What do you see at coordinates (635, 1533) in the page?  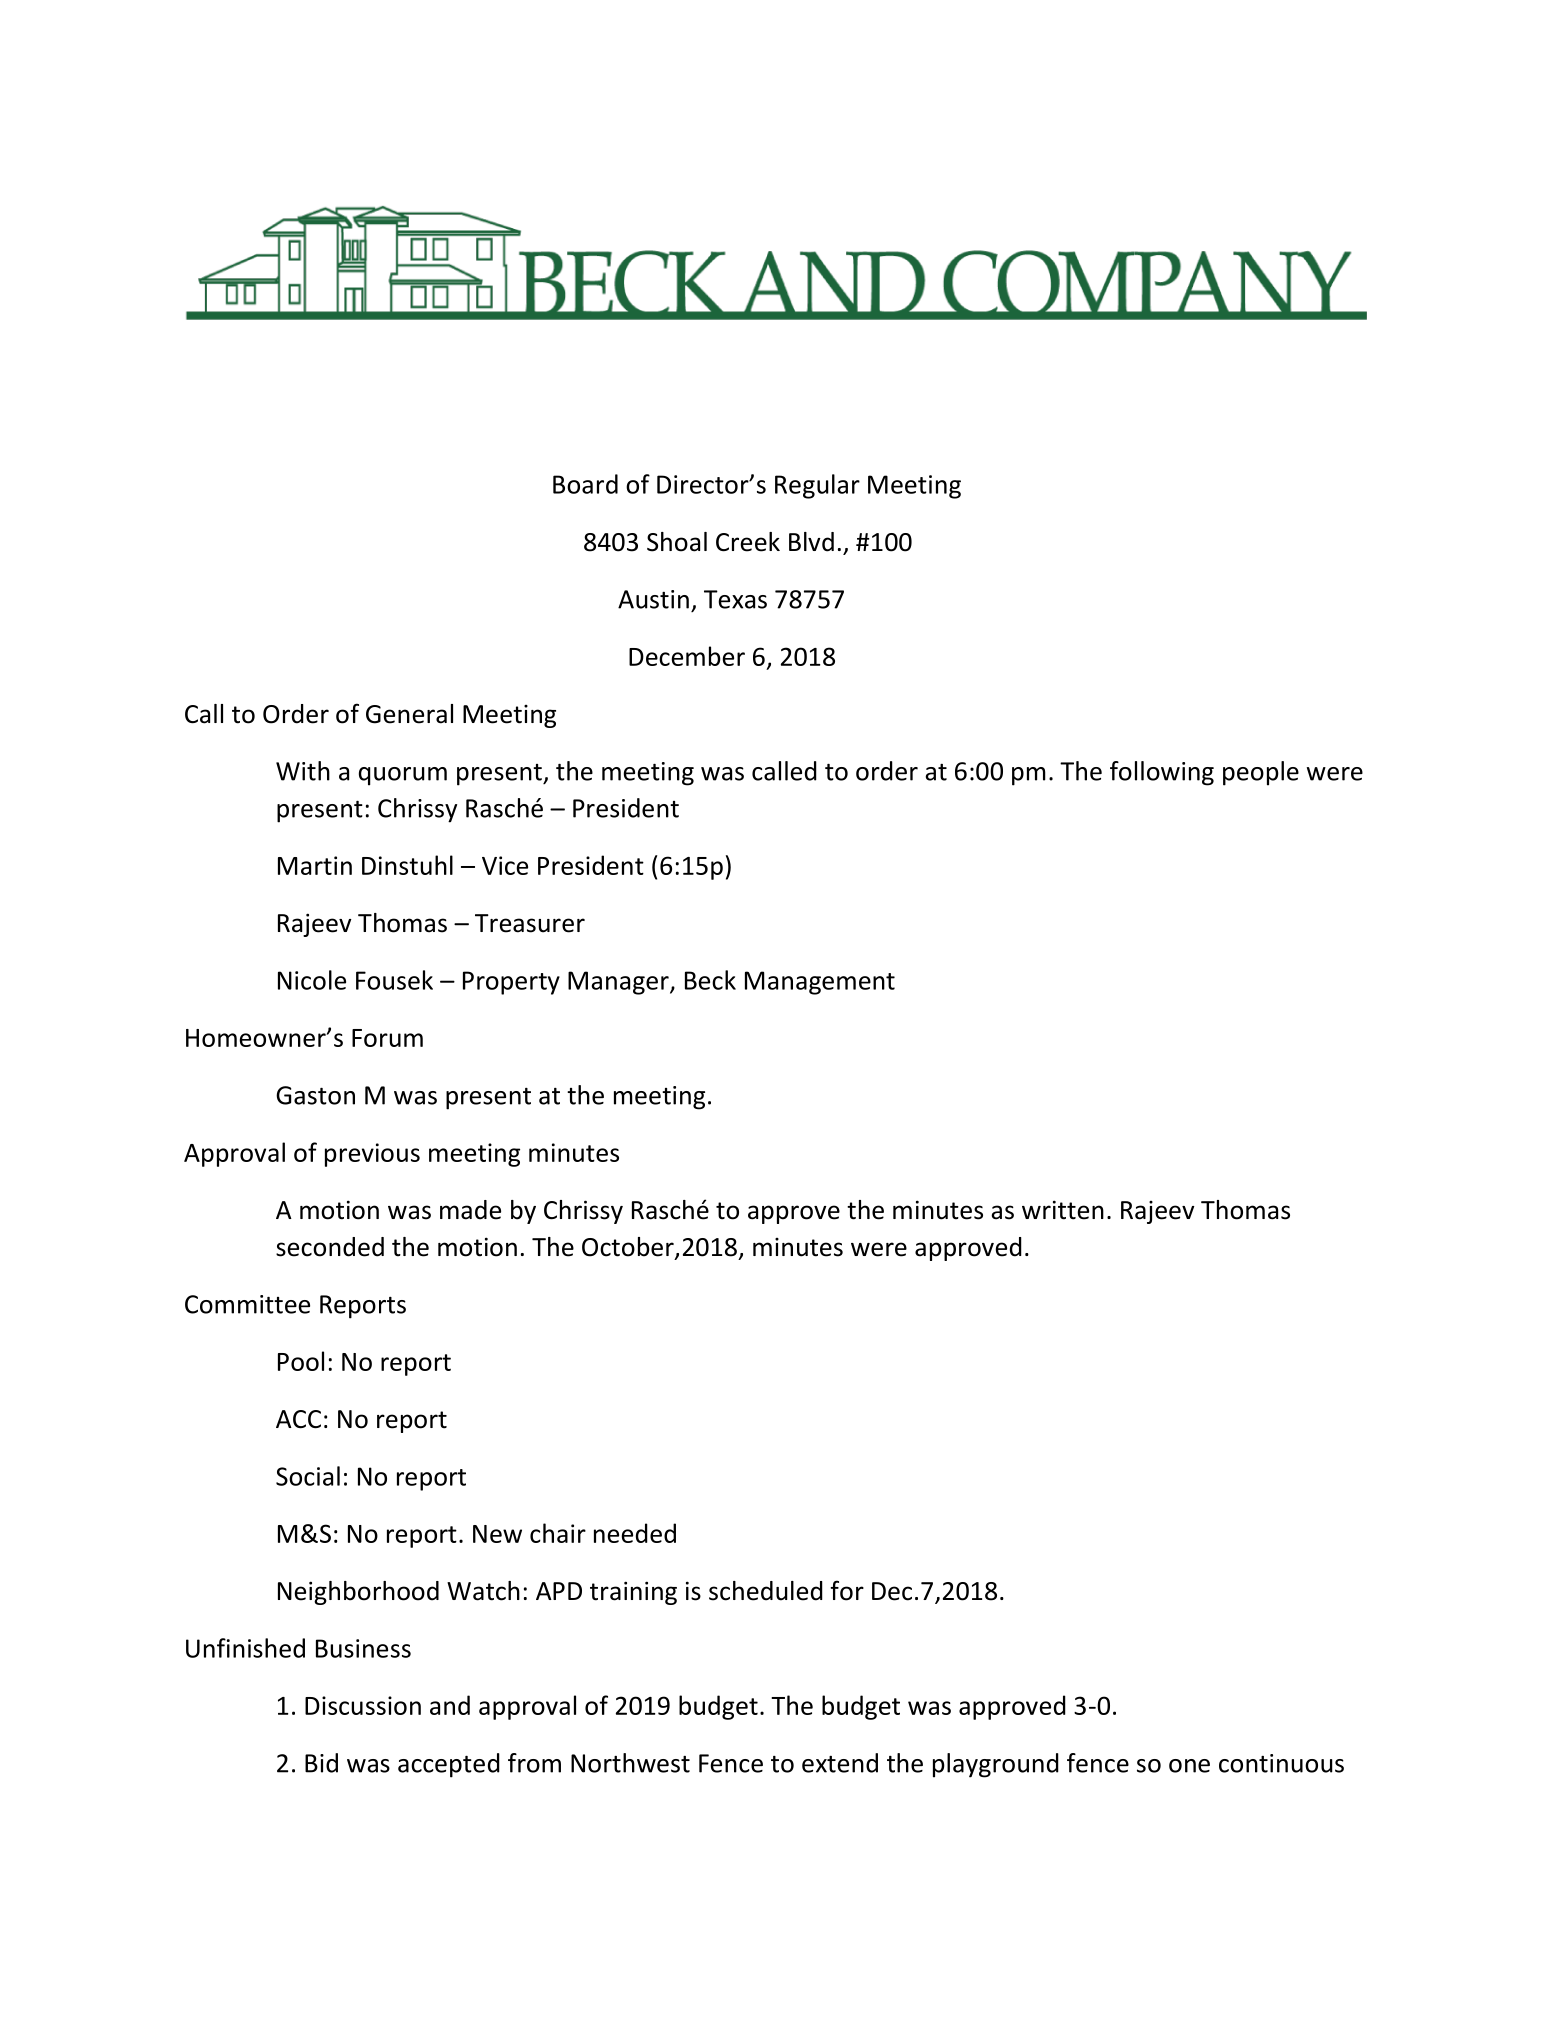 I see `needed` at bounding box center [635, 1533].
